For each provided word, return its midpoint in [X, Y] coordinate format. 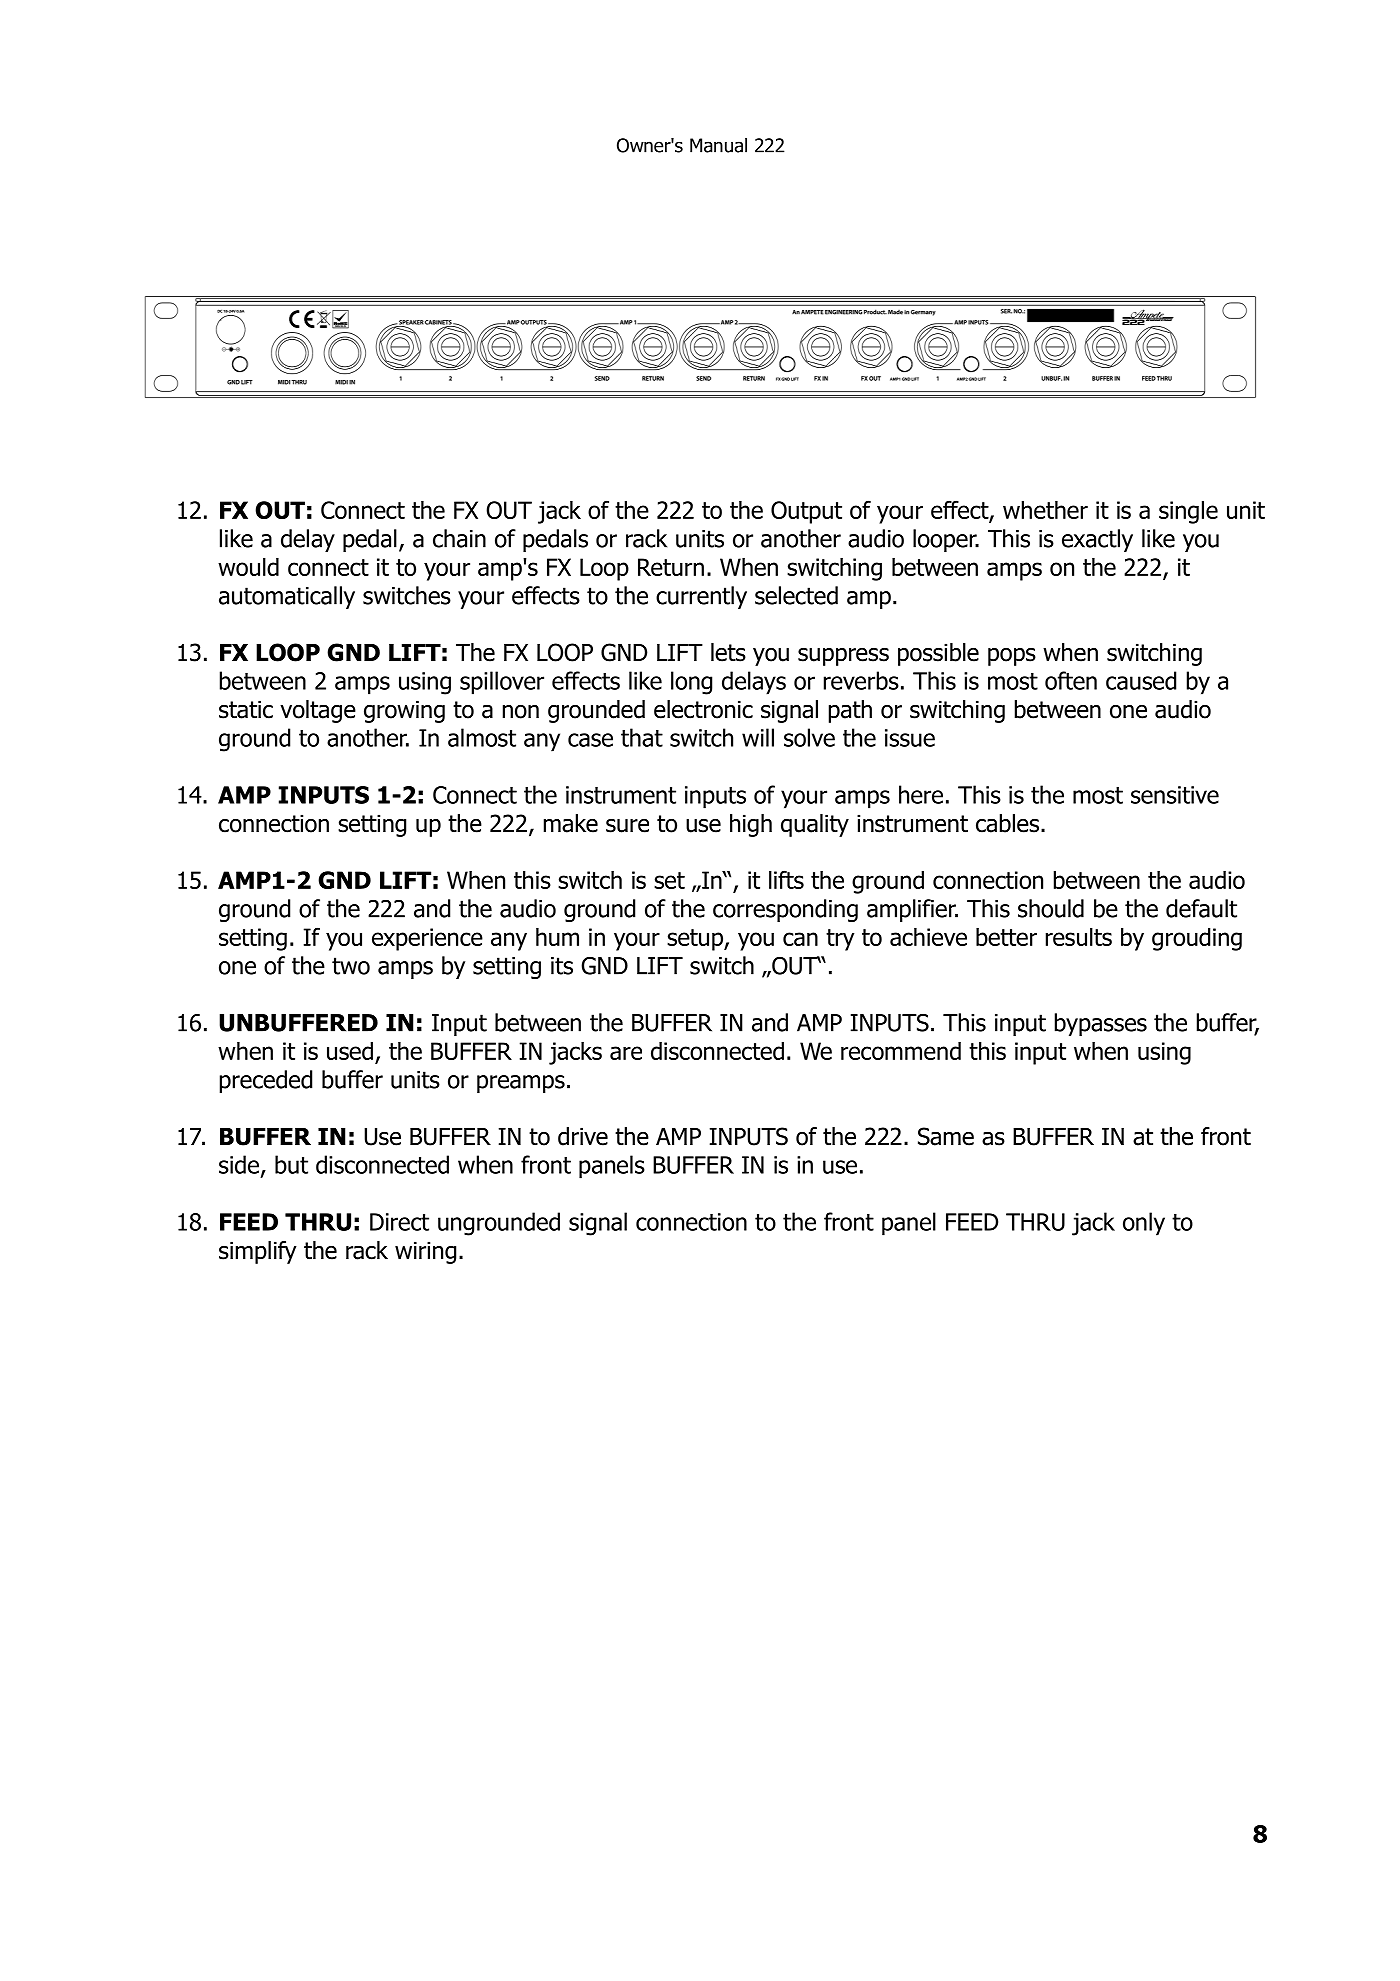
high [751, 825]
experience [427, 939]
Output [806, 512]
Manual [718, 145]
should [1051, 908]
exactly [1097, 540]
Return [671, 567]
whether [1045, 510]
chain [459, 538]
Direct [399, 1222]
